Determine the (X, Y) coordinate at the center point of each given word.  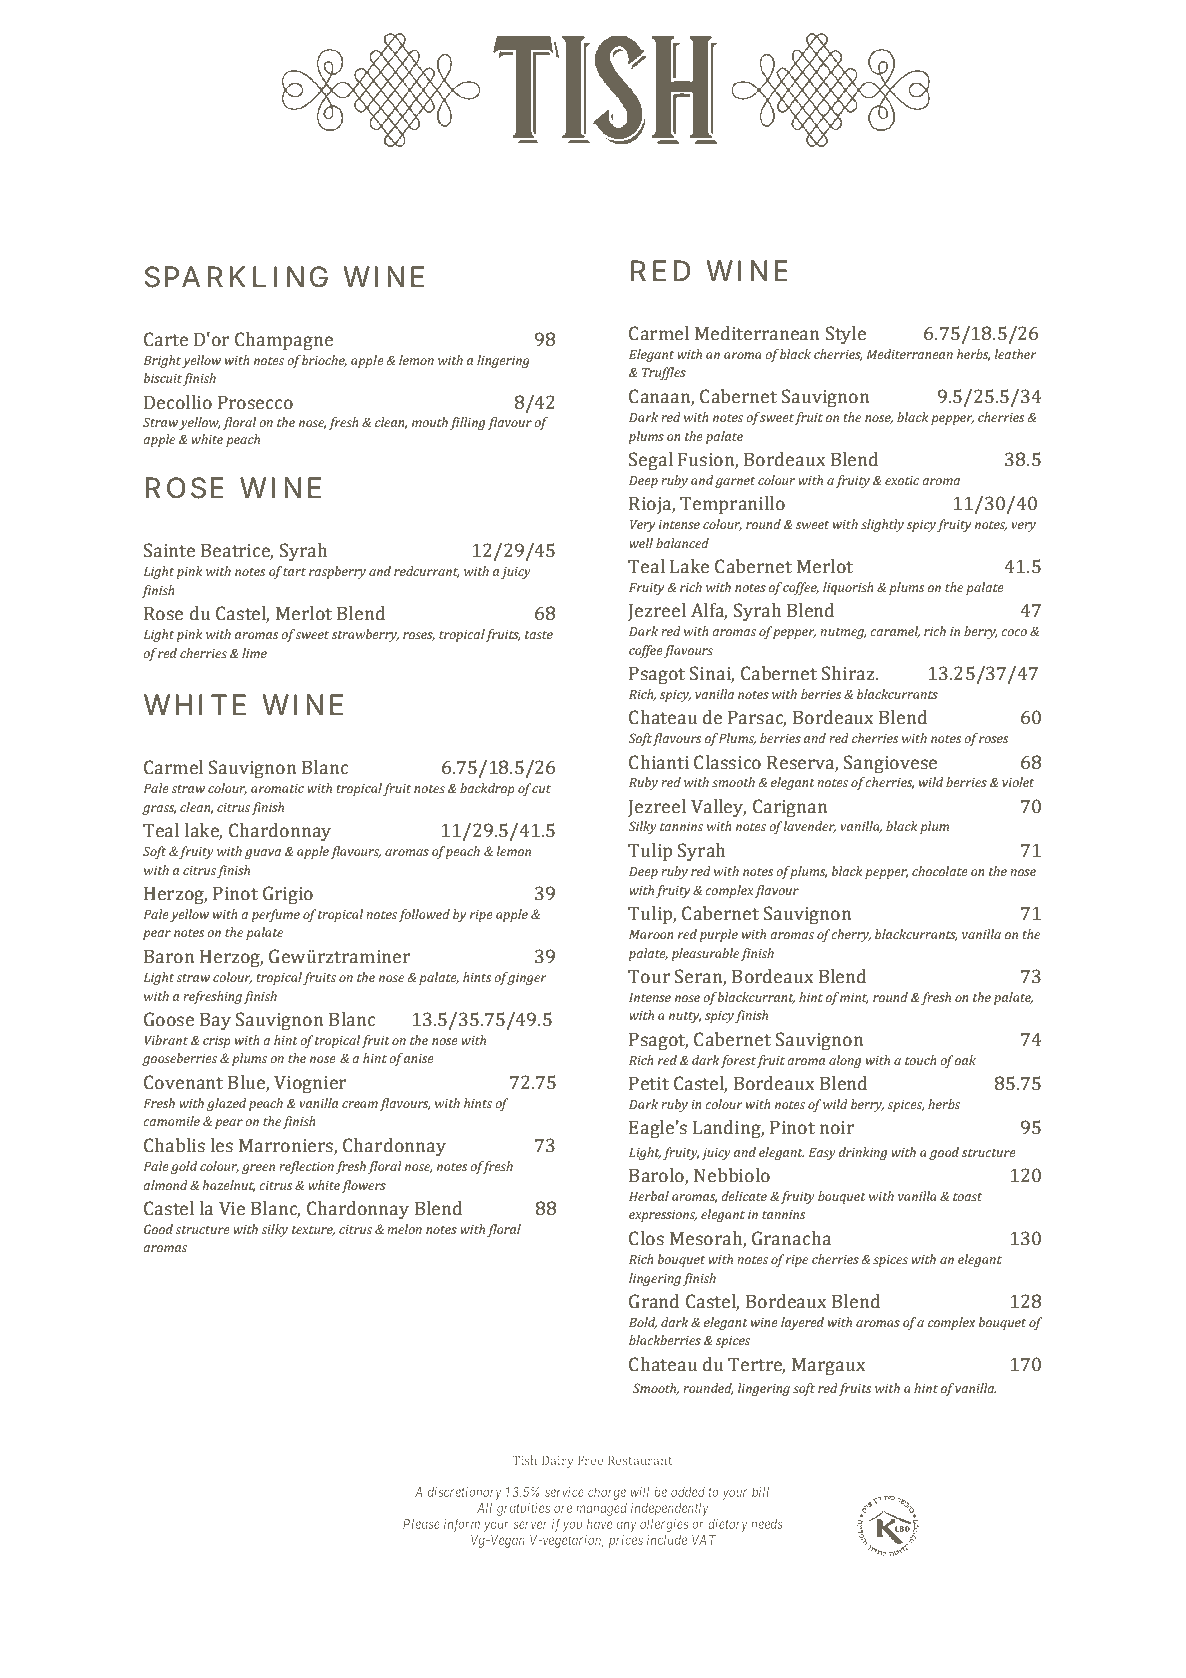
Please (421, 1524)
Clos (646, 1238)
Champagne (284, 341)
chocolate (940, 871)
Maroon (651, 934)
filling (467, 423)
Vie (232, 1208)
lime (254, 653)
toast (967, 1197)
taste (539, 635)
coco (1014, 632)
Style (846, 335)
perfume (276, 915)
